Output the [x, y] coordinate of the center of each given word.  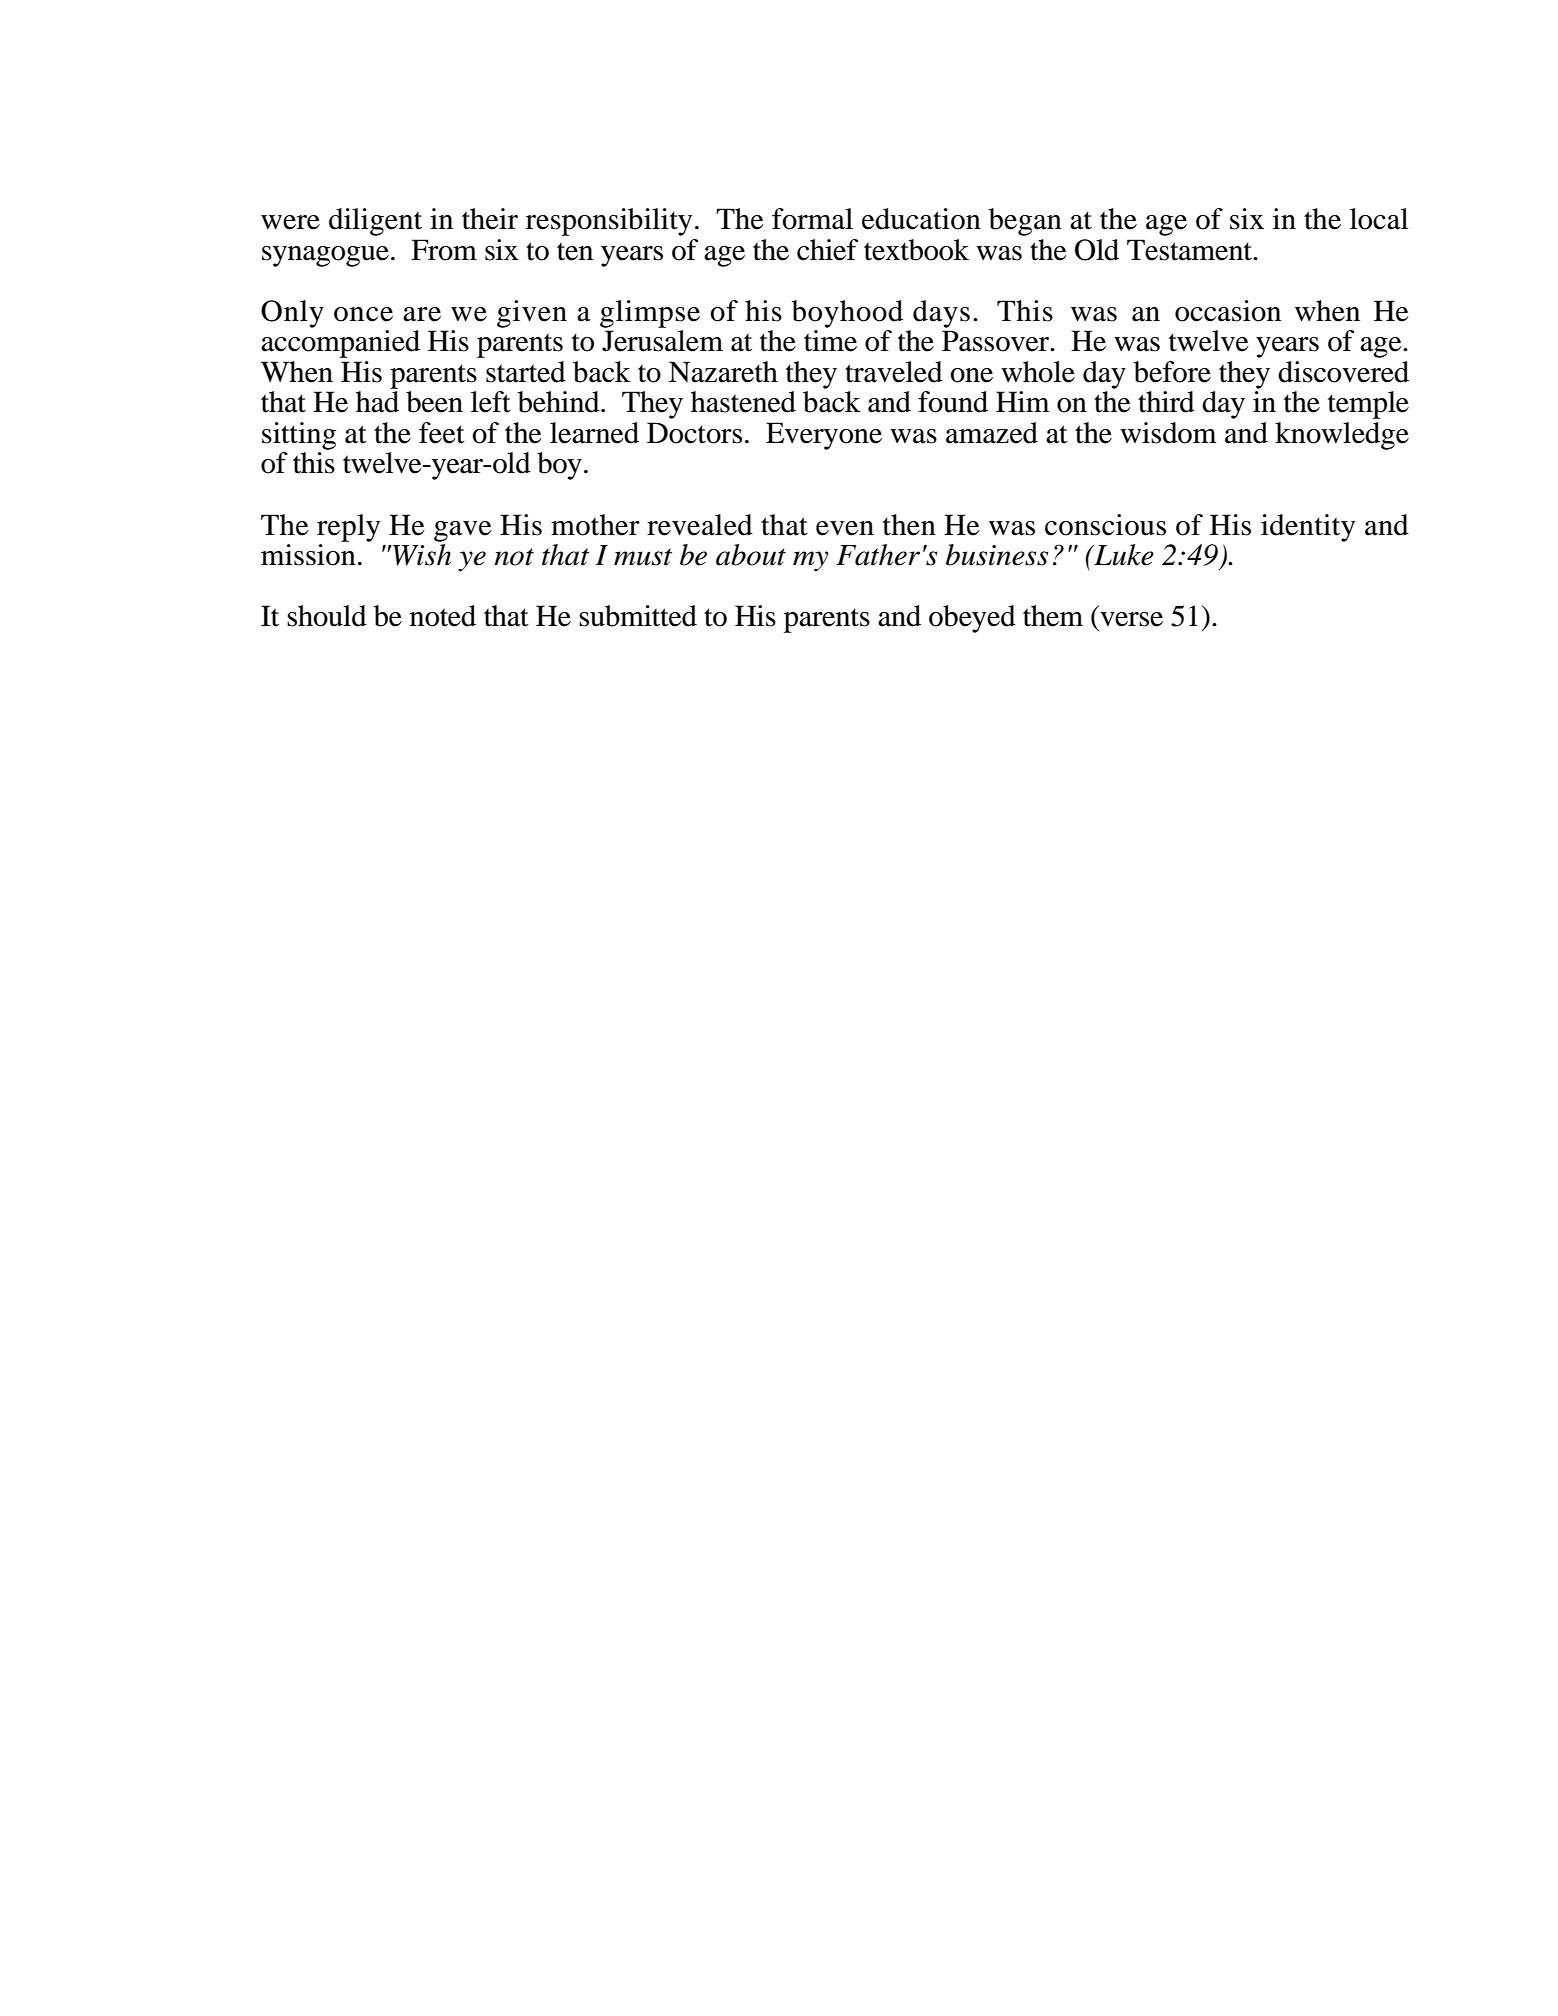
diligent [375, 222]
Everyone [824, 436]
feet [442, 433]
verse [1131, 619]
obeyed [972, 619]
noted [443, 616]
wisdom [1168, 433]
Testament [1190, 250]
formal [812, 219]
